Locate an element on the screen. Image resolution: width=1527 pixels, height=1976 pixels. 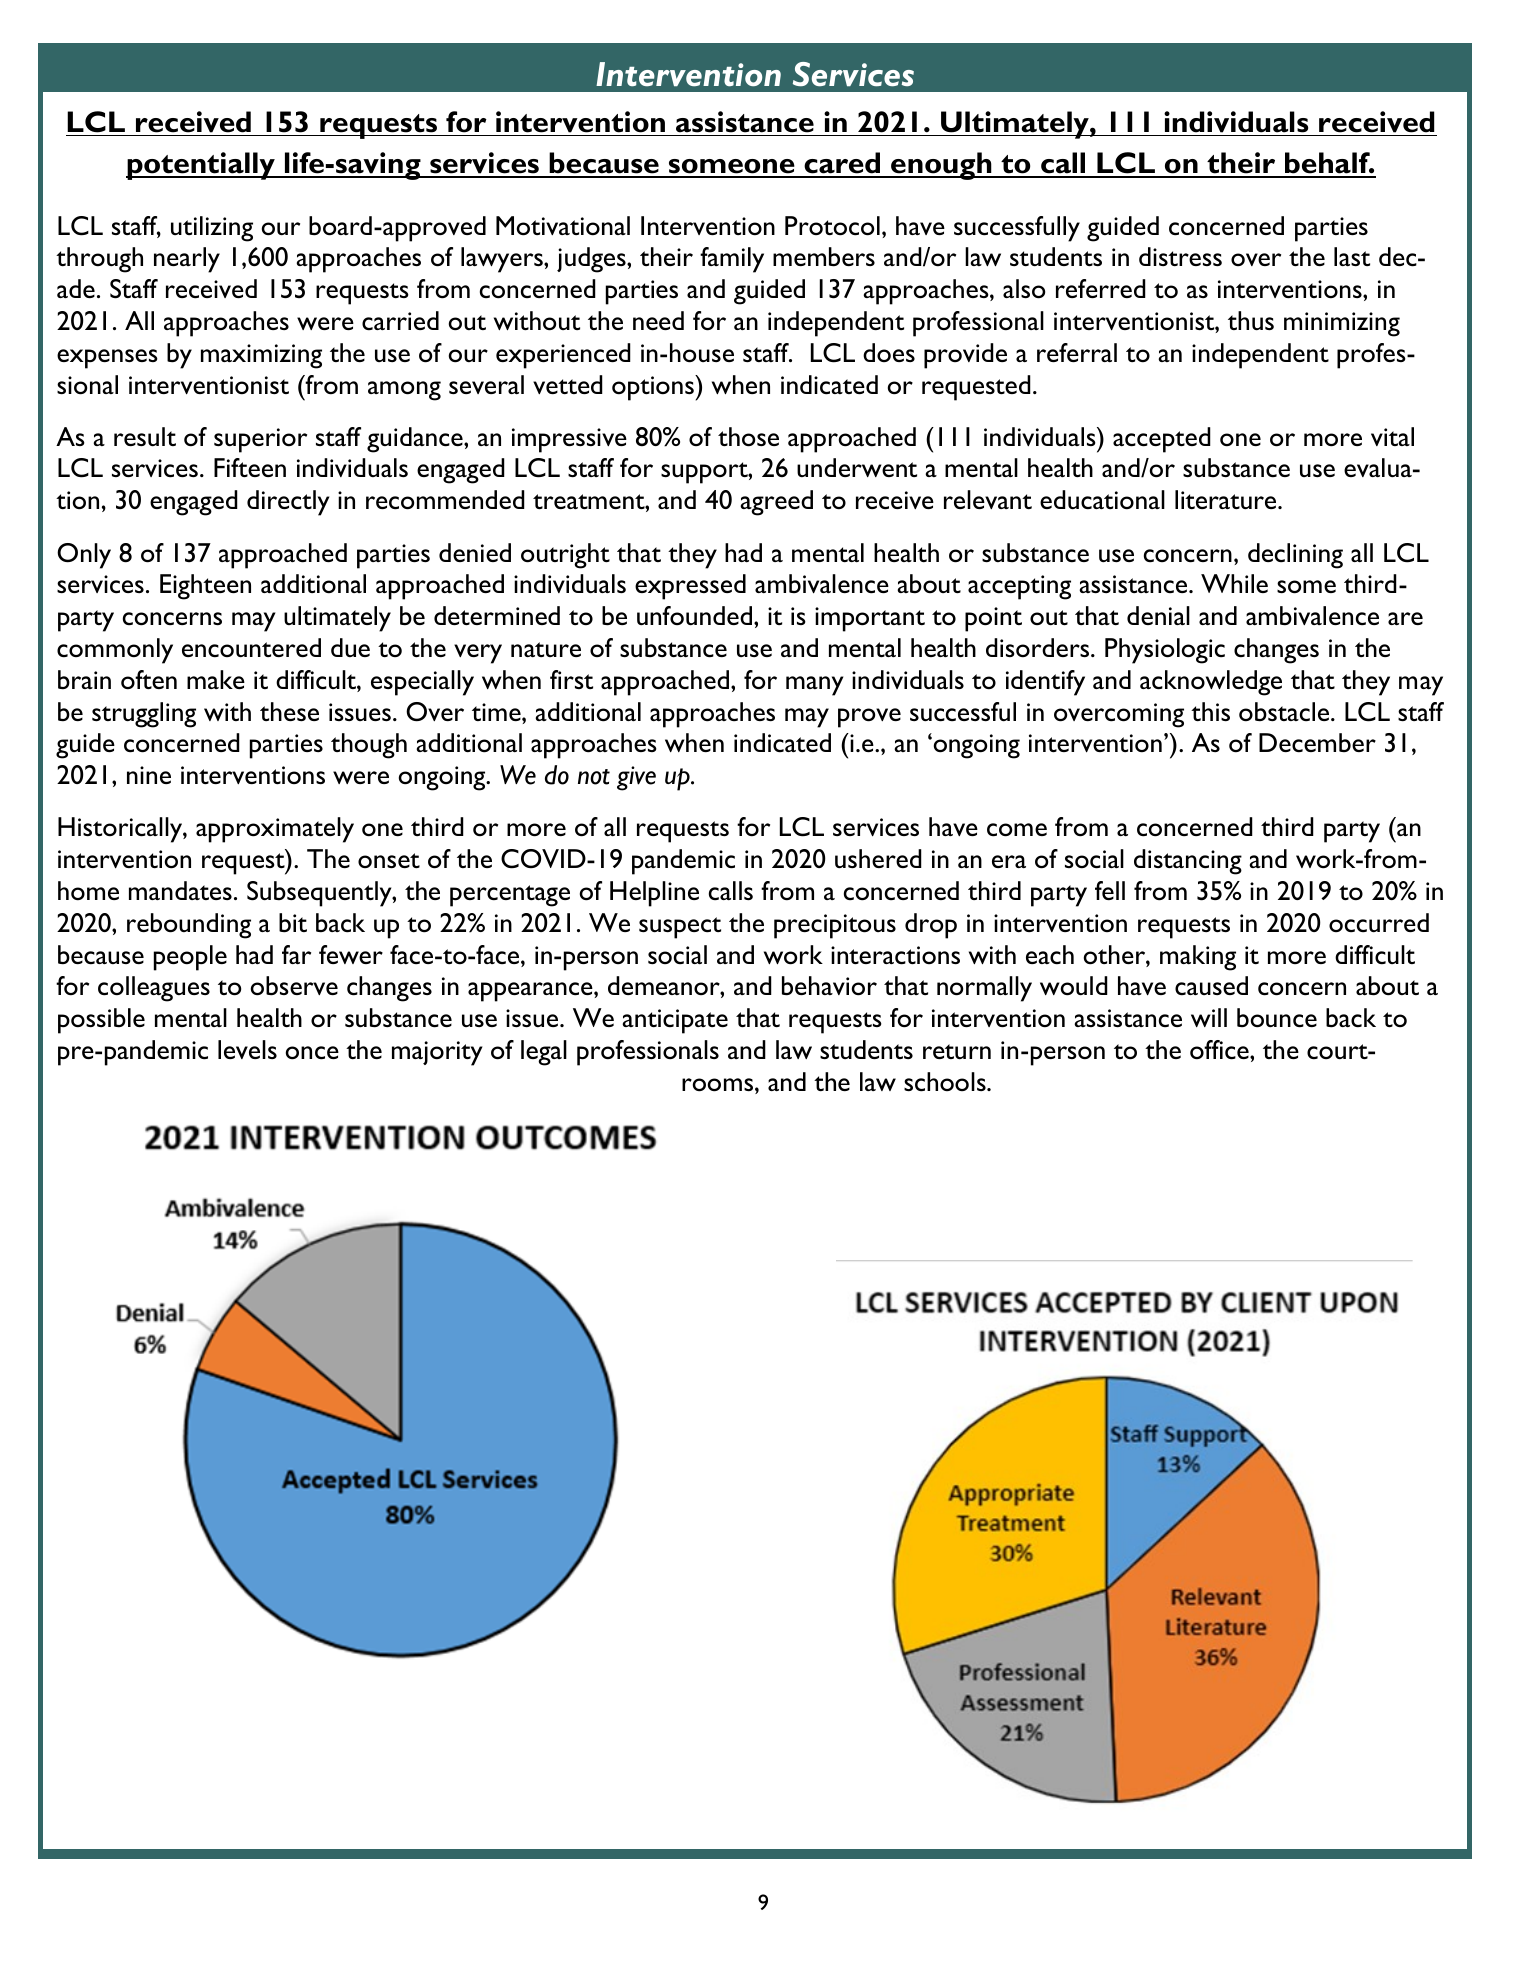
levels is located at coordinates (247, 1049).
